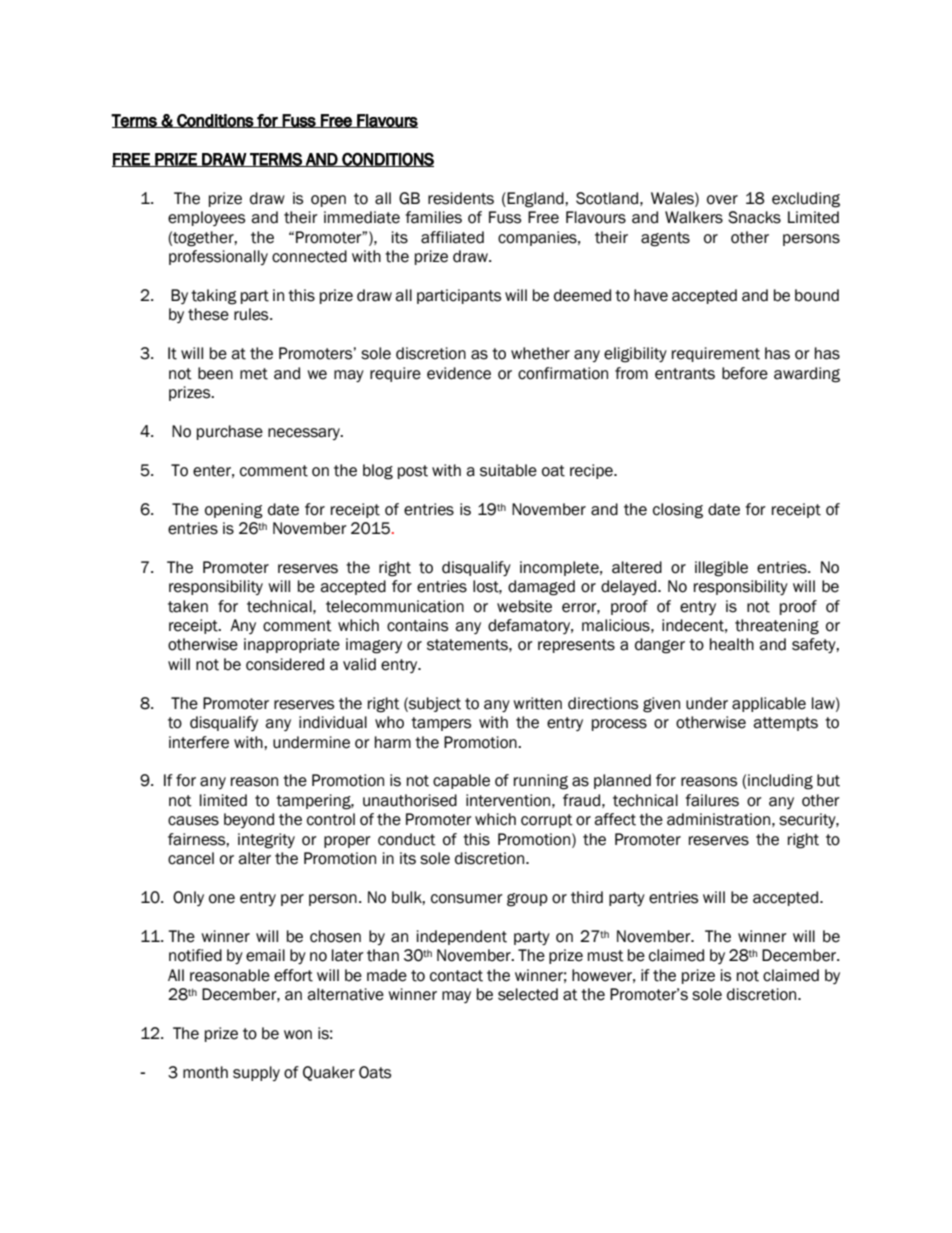  What do you see at coordinates (292, 645) in the screenshot?
I see `inappropriate` at bounding box center [292, 645].
